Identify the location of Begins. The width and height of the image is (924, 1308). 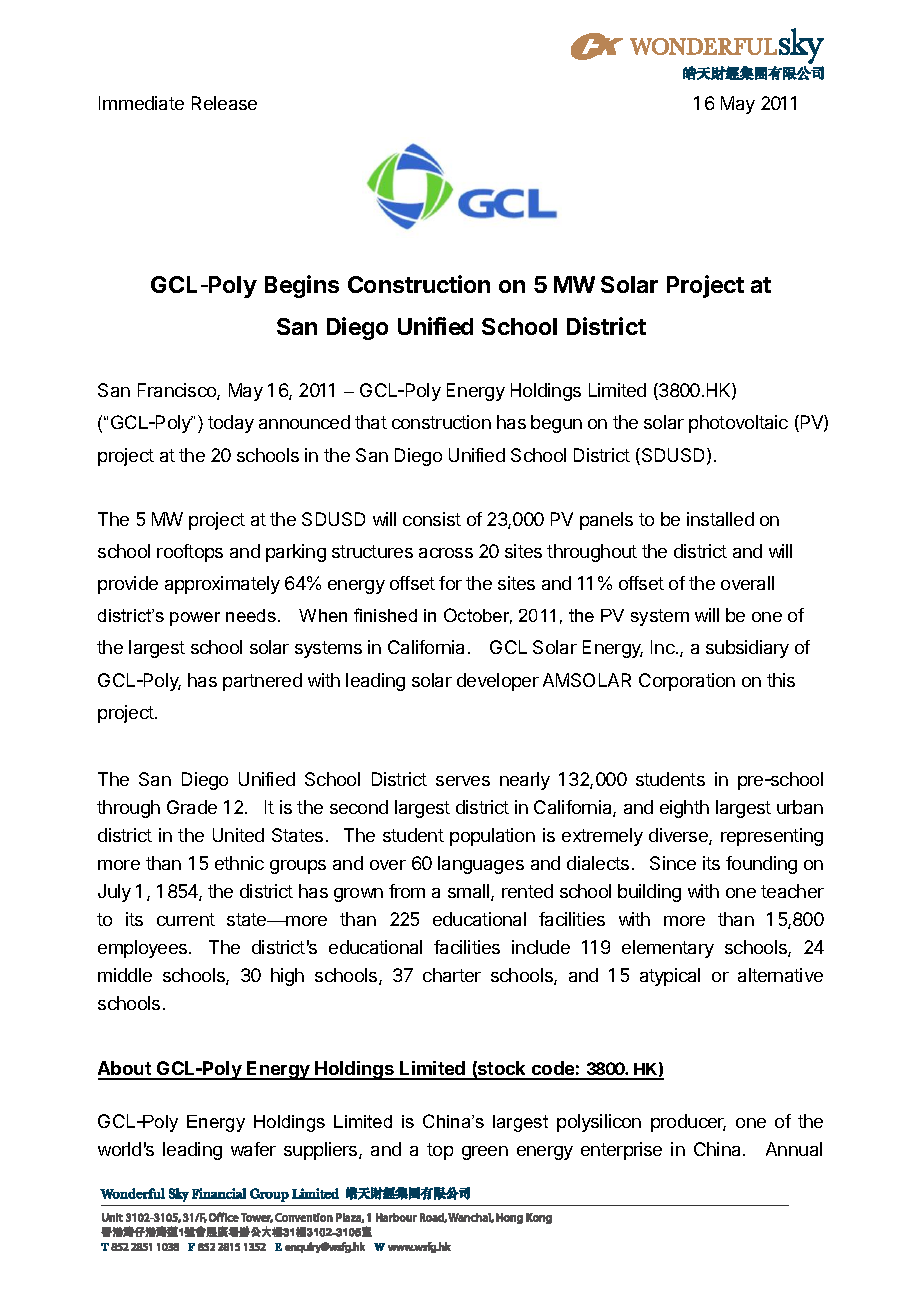
(302, 286).
